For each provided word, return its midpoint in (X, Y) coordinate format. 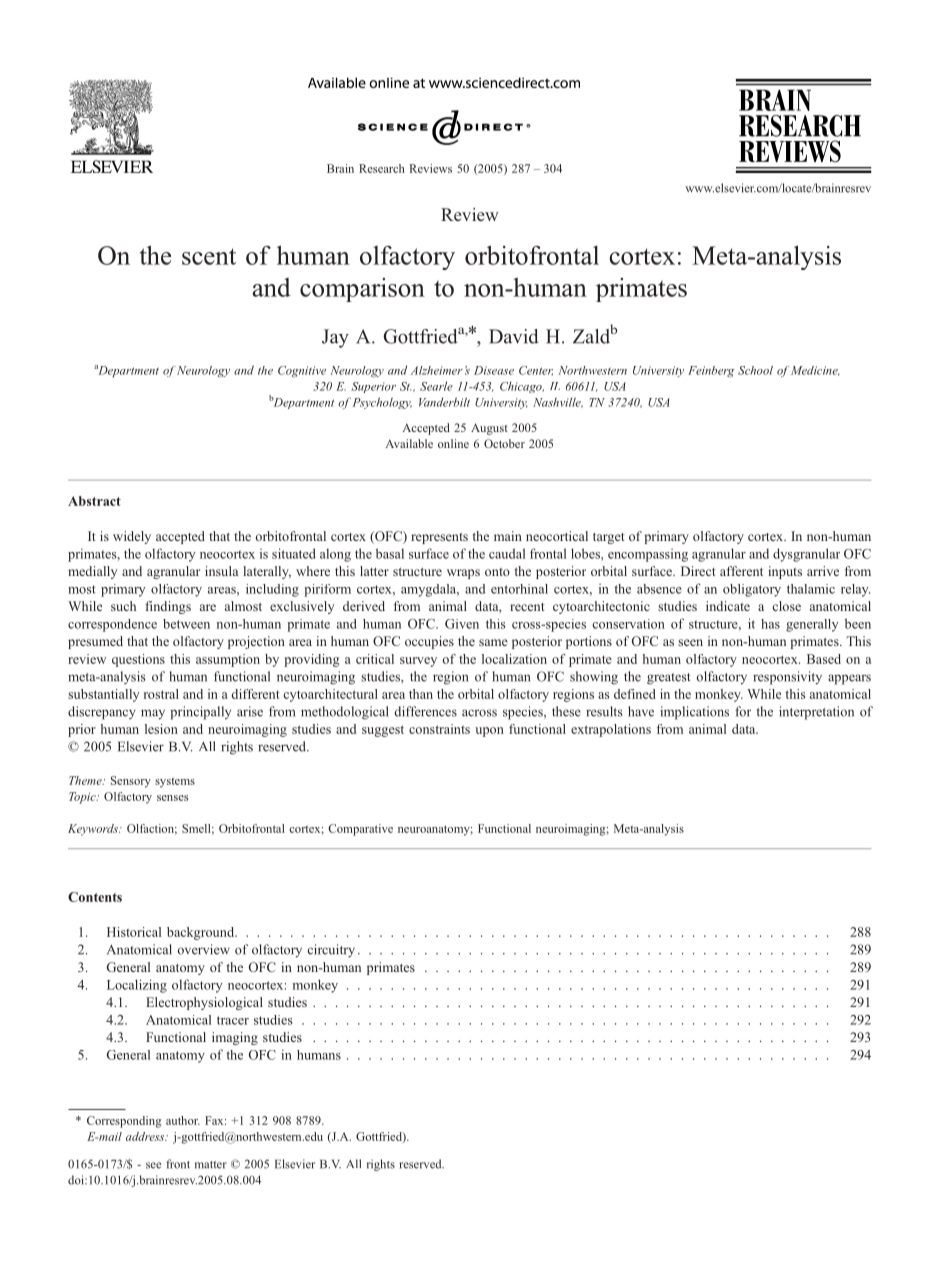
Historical (134, 932)
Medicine (815, 371)
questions (138, 660)
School (755, 370)
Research (382, 168)
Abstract (94, 501)
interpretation (816, 713)
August (489, 429)
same (493, 642)
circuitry (331, 951)
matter (211, 1165)
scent (209, 256)
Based (824, 659)
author (183, 1120)
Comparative (360, 830)
